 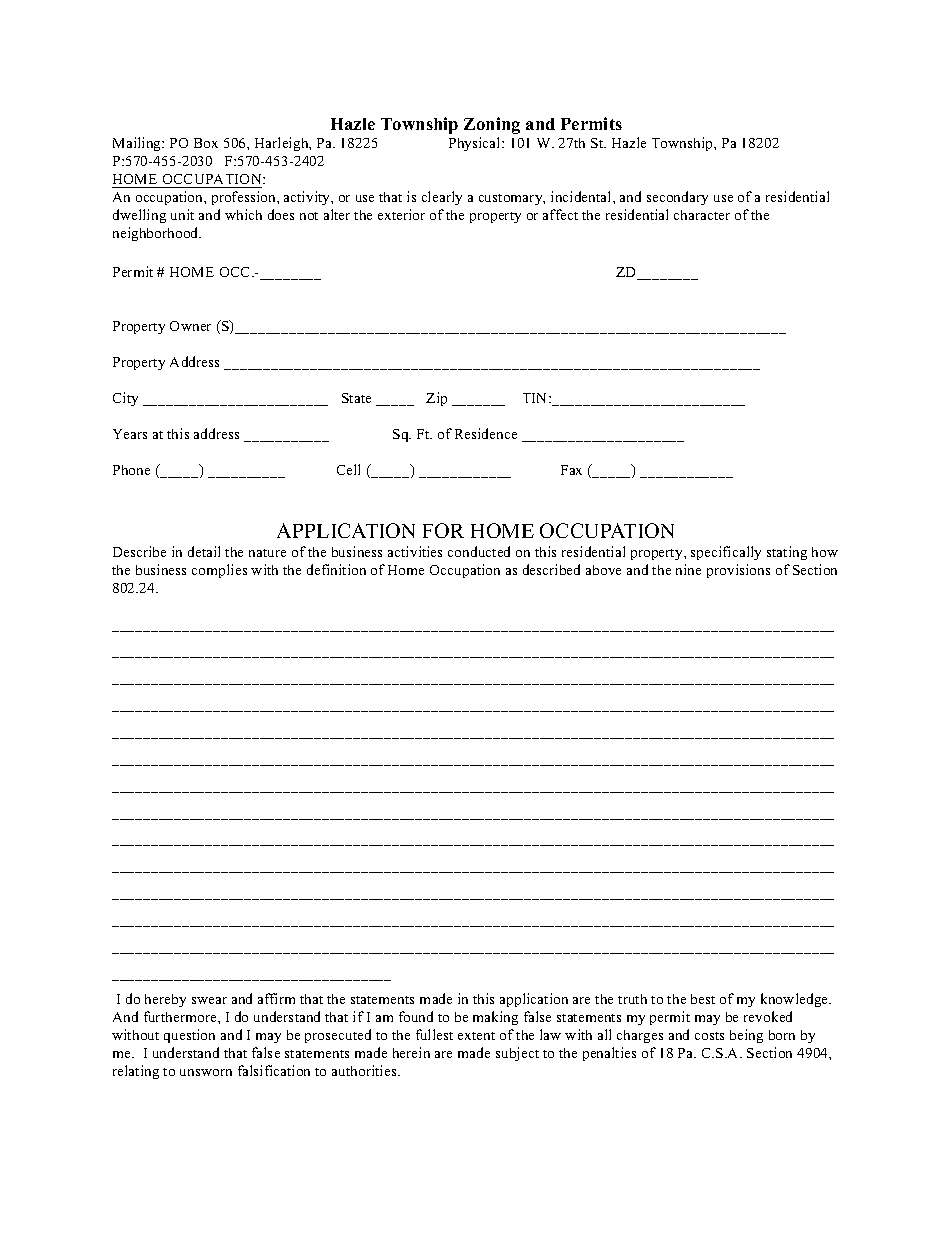 What do you see at coordinates (189, 1036) in the image?
I see `question` at bounding box center [189, 1036].
